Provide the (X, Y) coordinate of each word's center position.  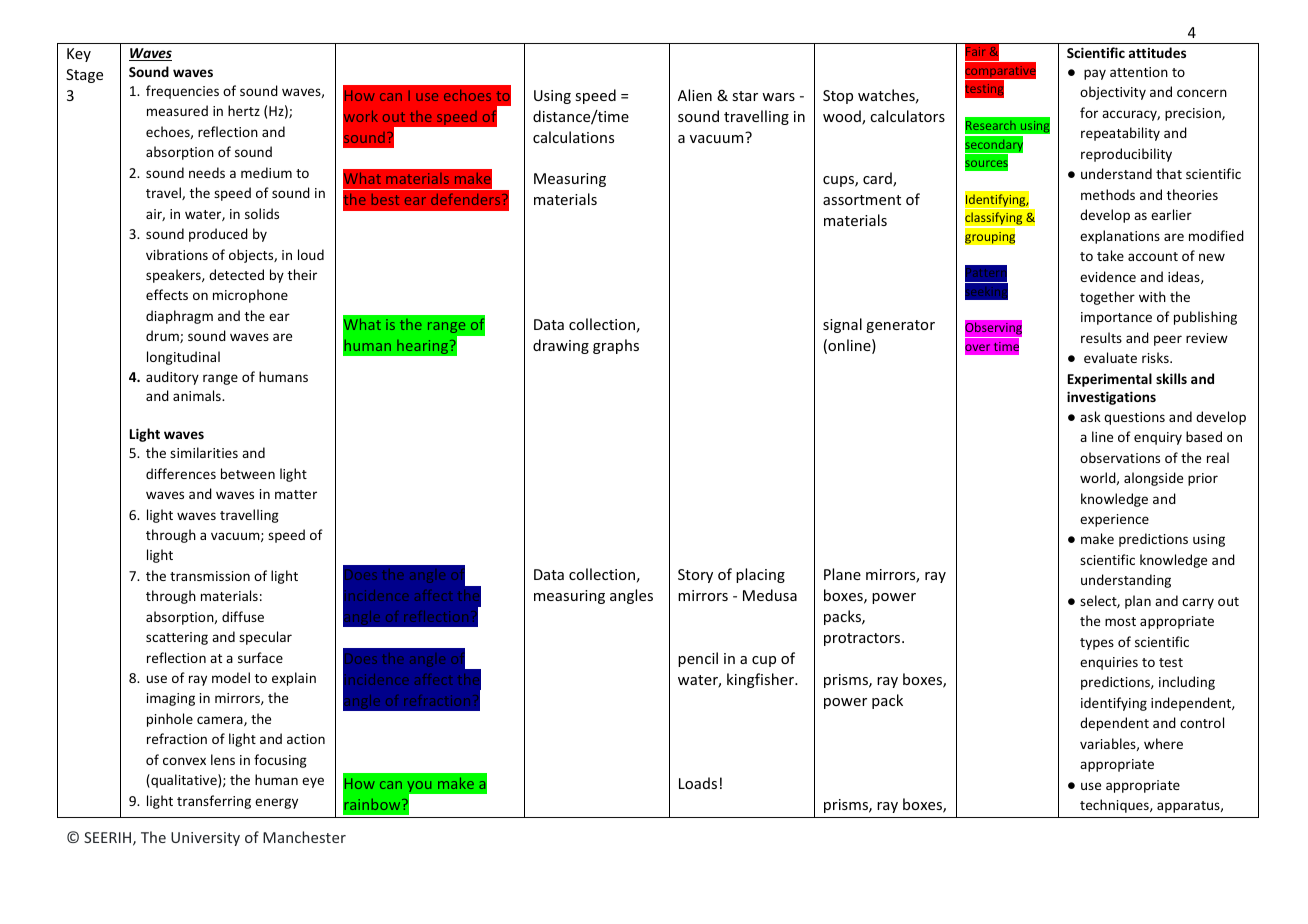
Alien (695, 95)
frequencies (182, 92)
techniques (1115, 806)
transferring (214, 802)
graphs (616, 346)
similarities (204, 452)
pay (1095, 74)
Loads (698, 783)
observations (1120, 457)
